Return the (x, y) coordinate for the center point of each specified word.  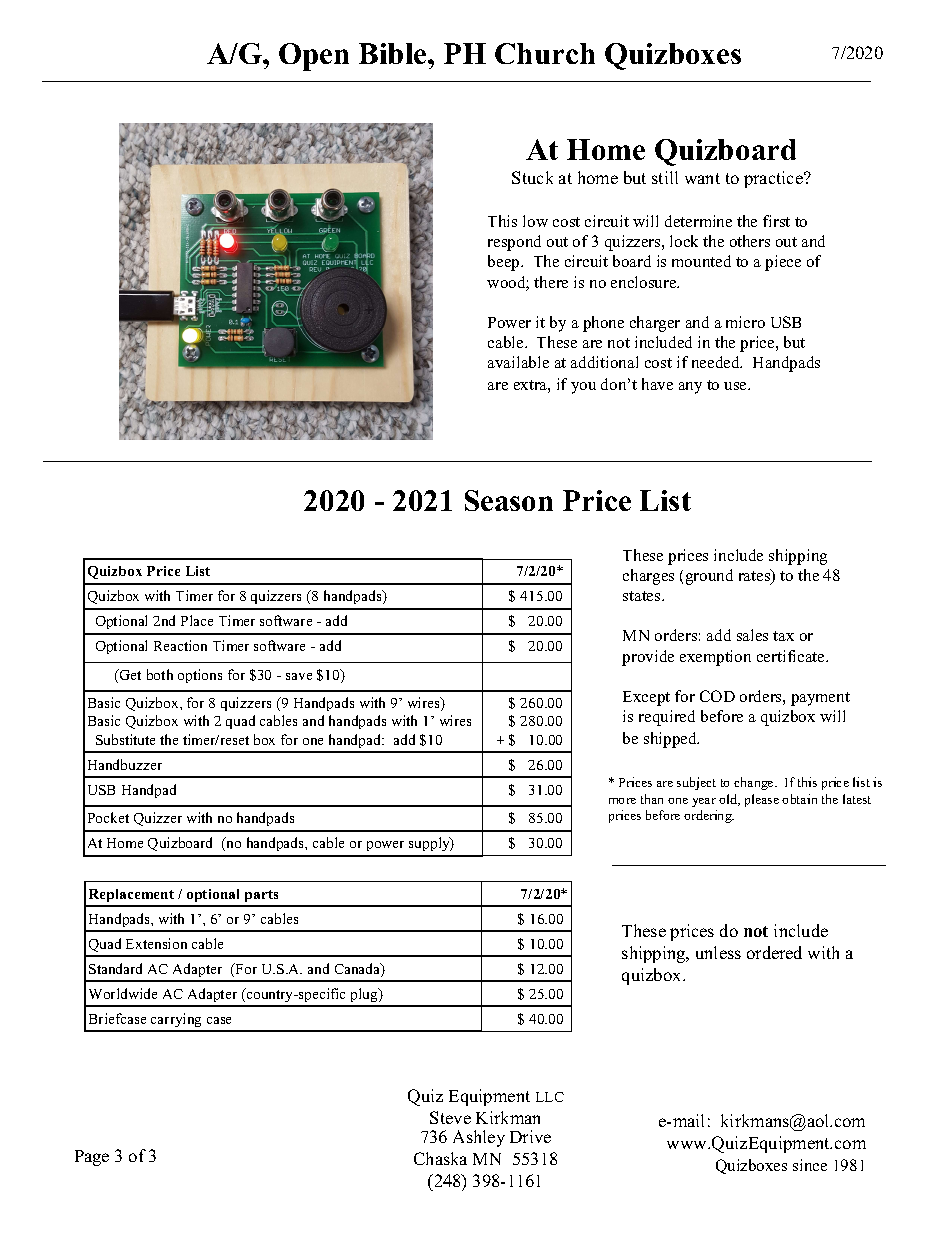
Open (314, 57)
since (810, 1165)
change (755, 783)
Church (545, 53)
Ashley (479, 1138)
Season (509, 500)
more (622, 801)
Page (92, 1158)
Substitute (125, 739)
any (690, 388)
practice (774, 179)
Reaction (180, 645)
